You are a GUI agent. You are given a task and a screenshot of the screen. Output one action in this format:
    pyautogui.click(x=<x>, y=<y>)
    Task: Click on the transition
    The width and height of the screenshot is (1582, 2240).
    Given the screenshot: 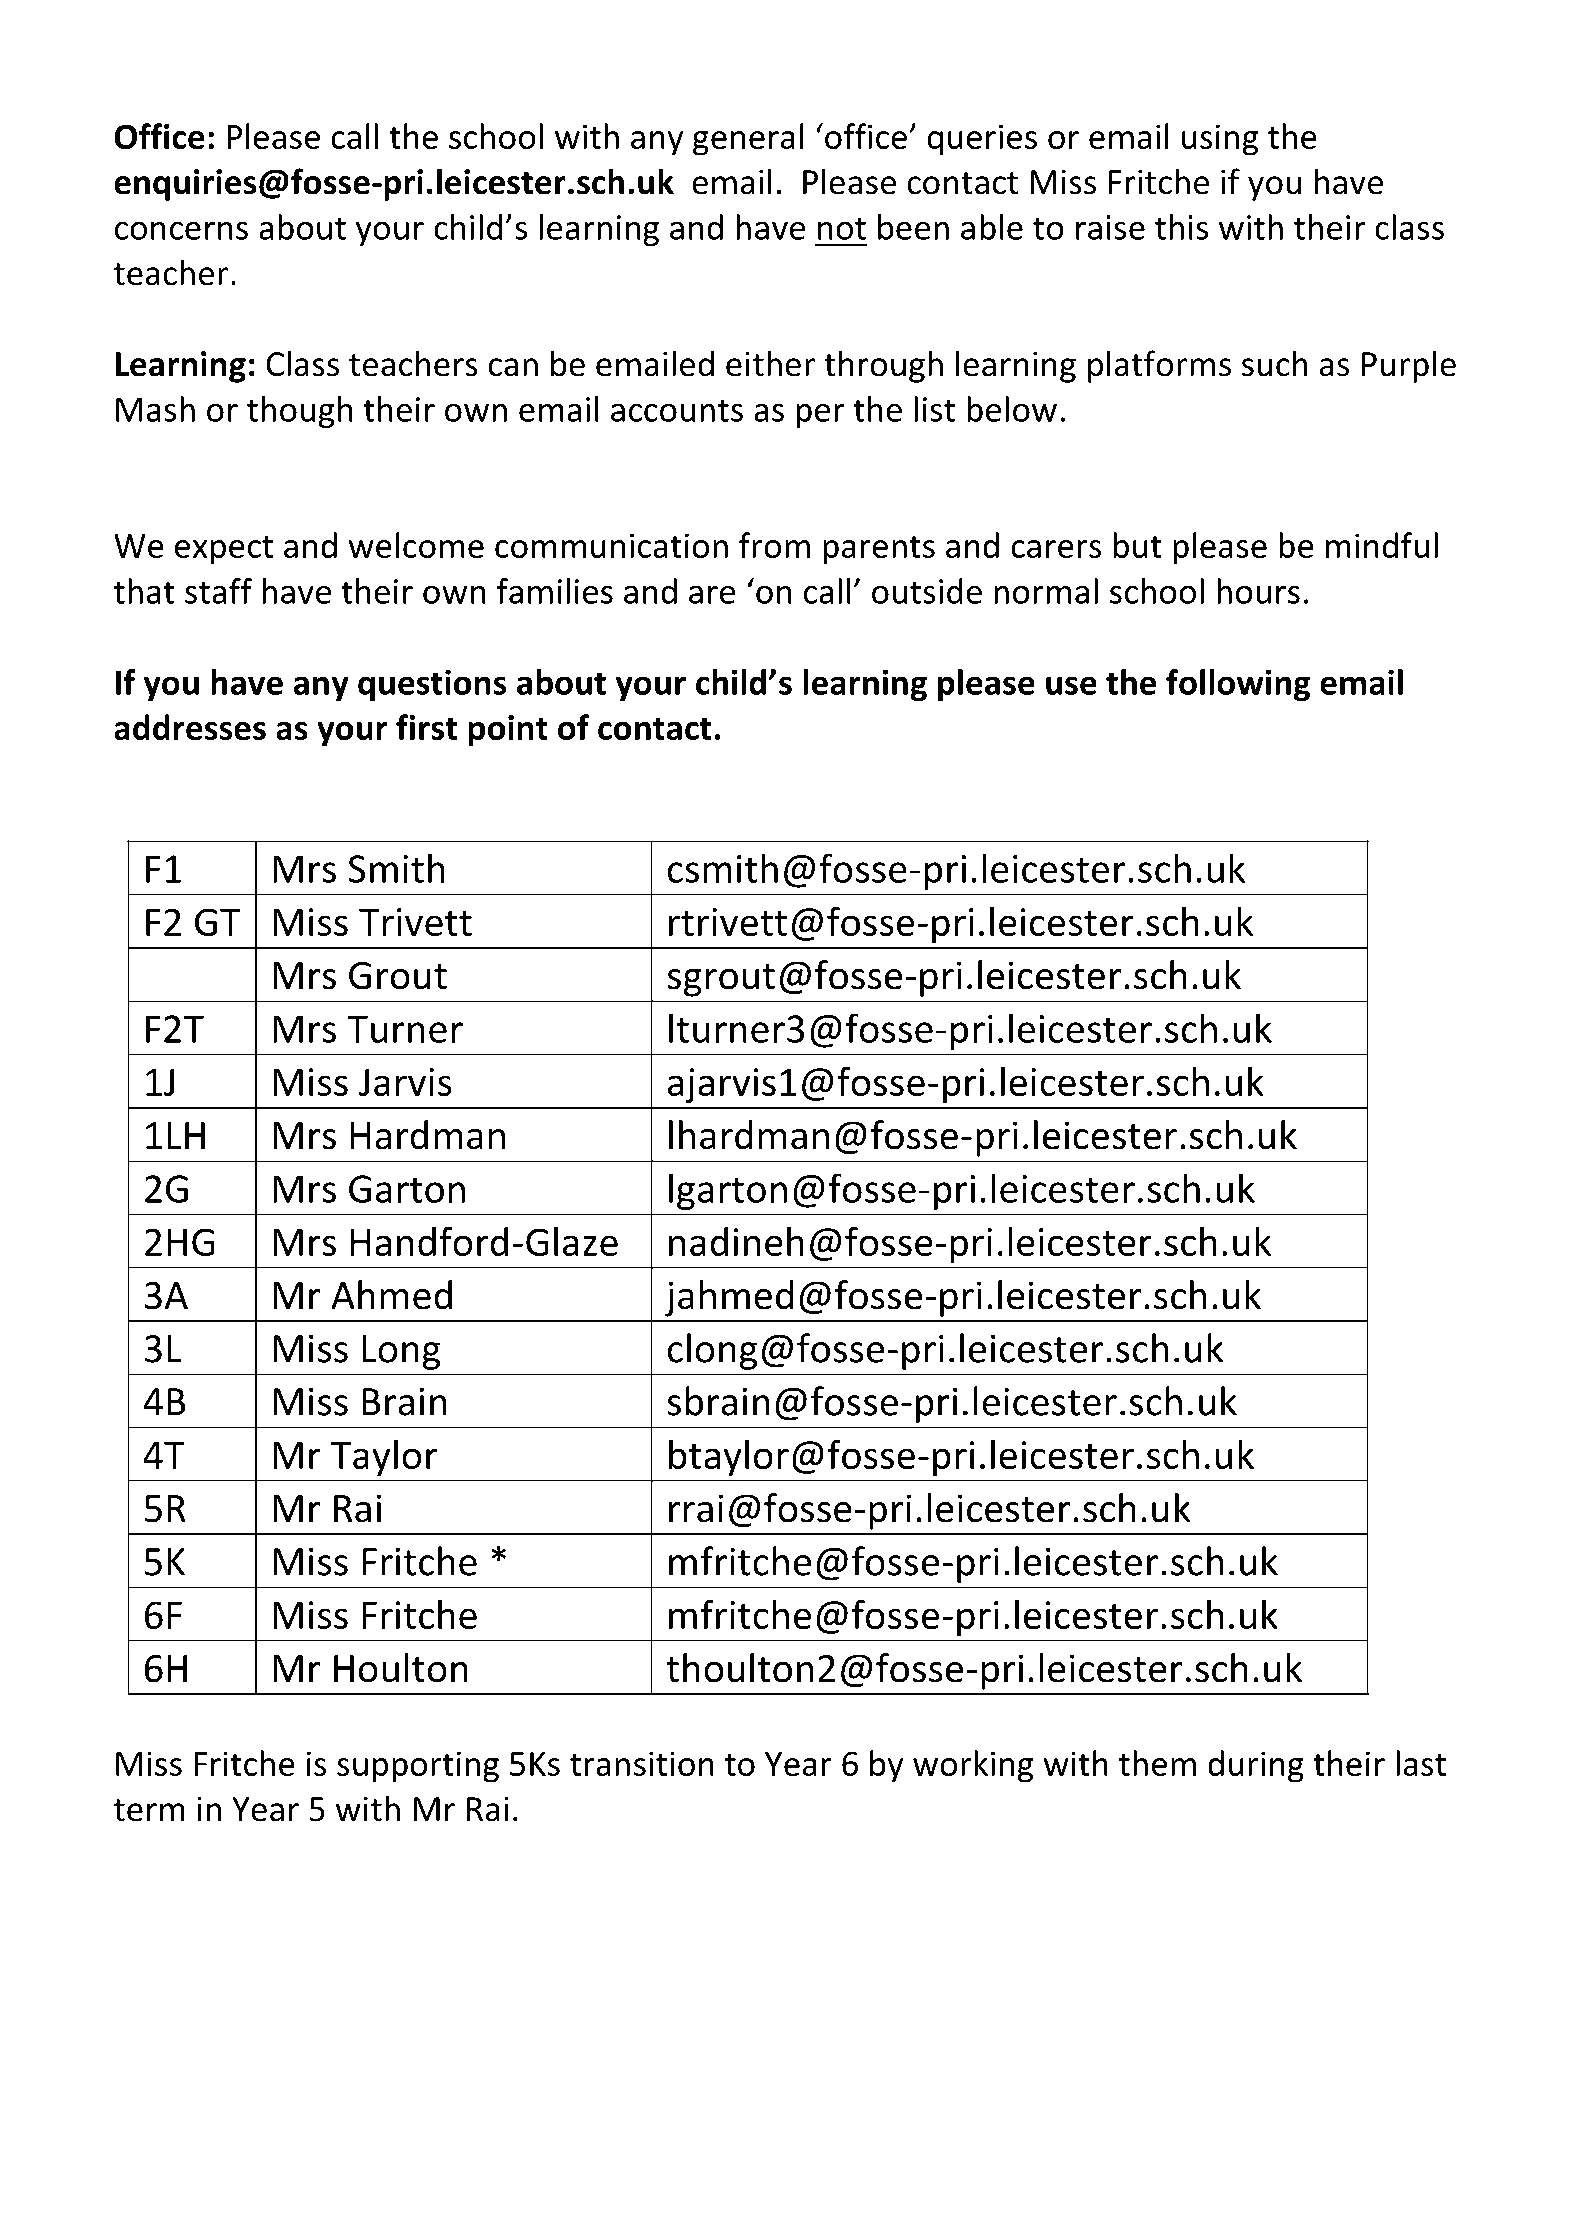 What is the action you would take?
    pyautogui.click(x=642, y=1763)
